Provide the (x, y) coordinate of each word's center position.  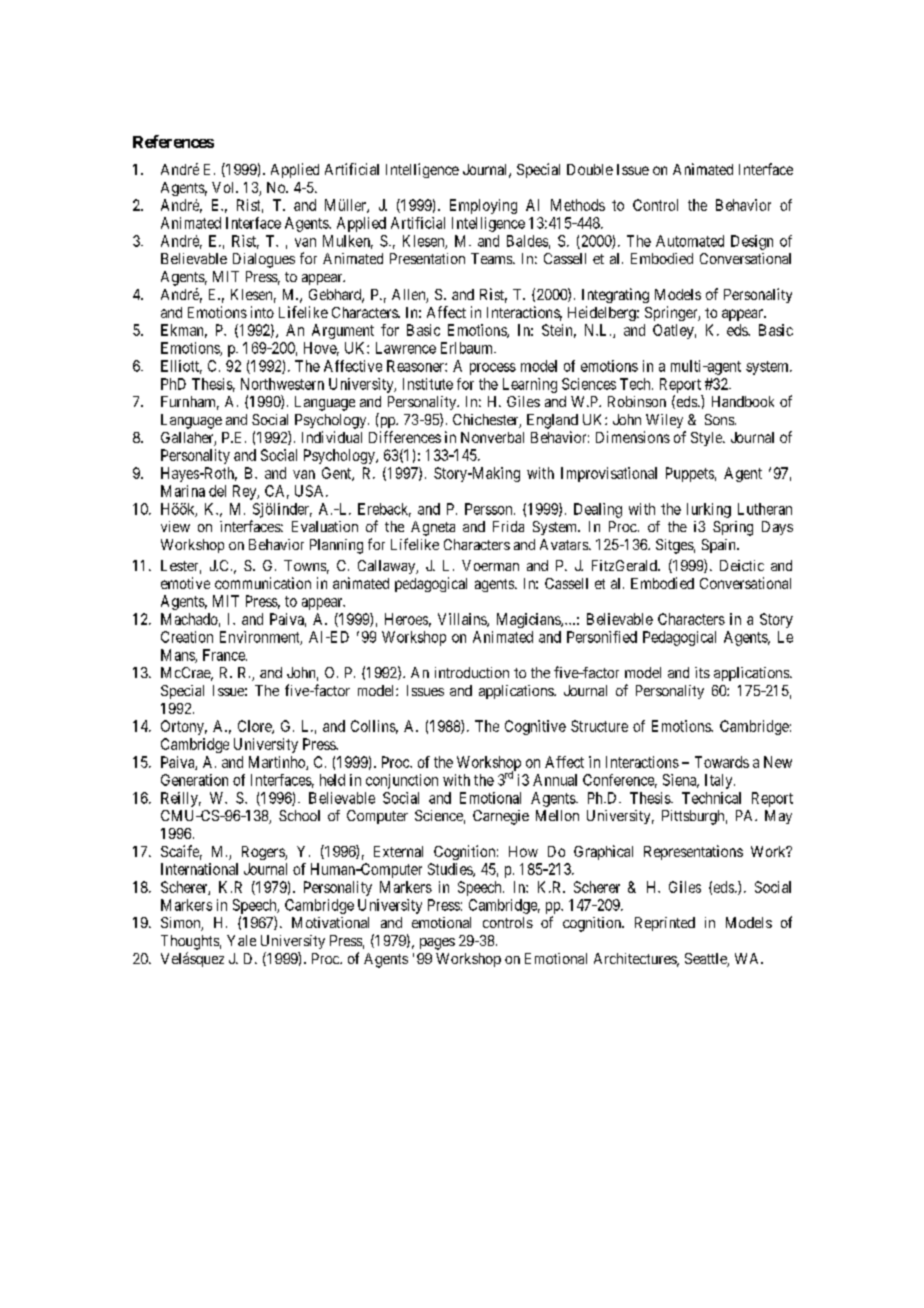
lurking (709, 510)
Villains (463, 620)
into (262, 312)
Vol (224, 187)
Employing (483, 206)
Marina (183, 491)
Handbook (743, 401)
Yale (241, 940)
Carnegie (501, 817)
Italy (720, 781)
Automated (690, 241)
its (702, 672)
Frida (508, 526)
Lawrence (406, 348)
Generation (194, 780)
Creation (187, 637)
